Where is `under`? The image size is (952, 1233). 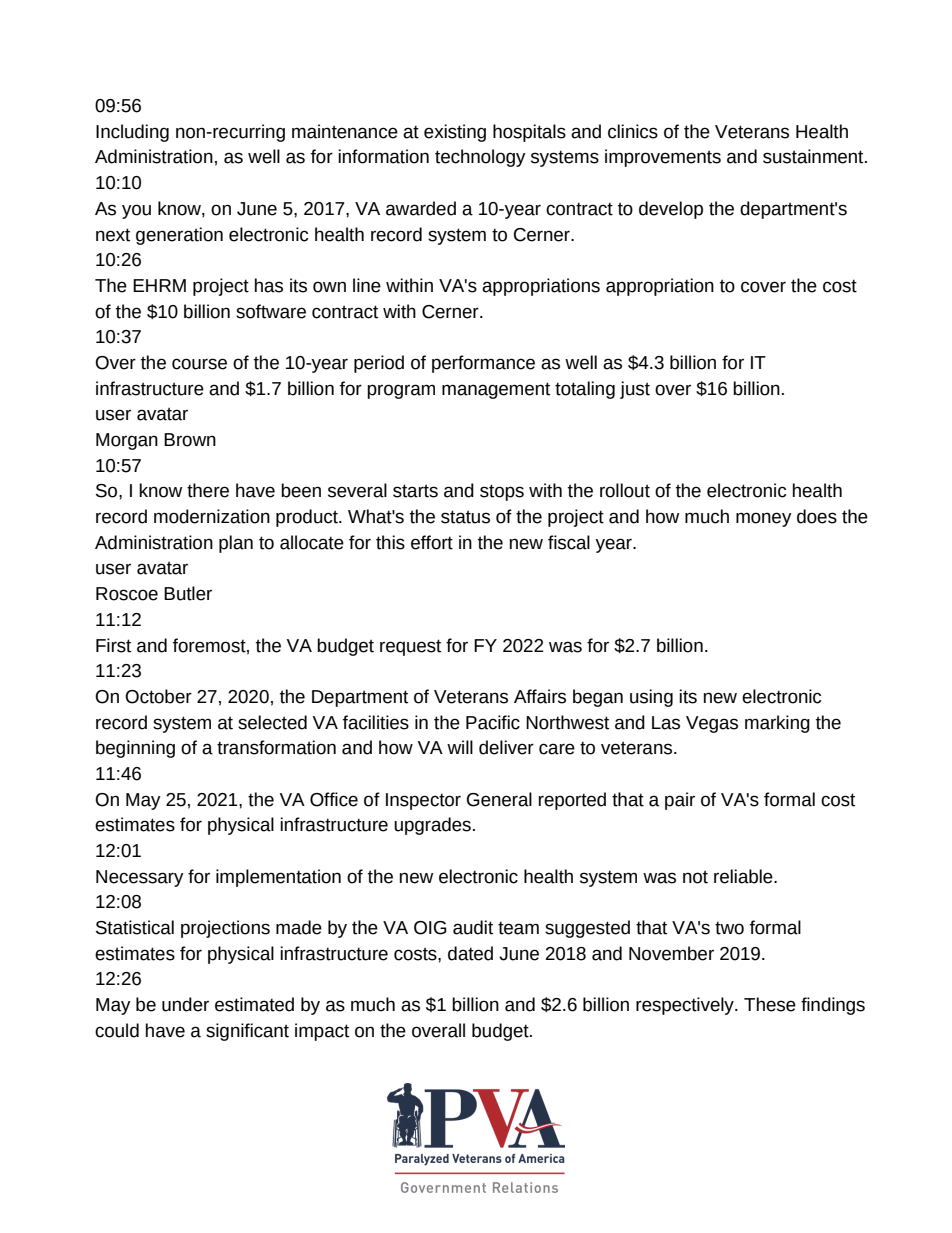
under is located at coordinates (185, 1004).
